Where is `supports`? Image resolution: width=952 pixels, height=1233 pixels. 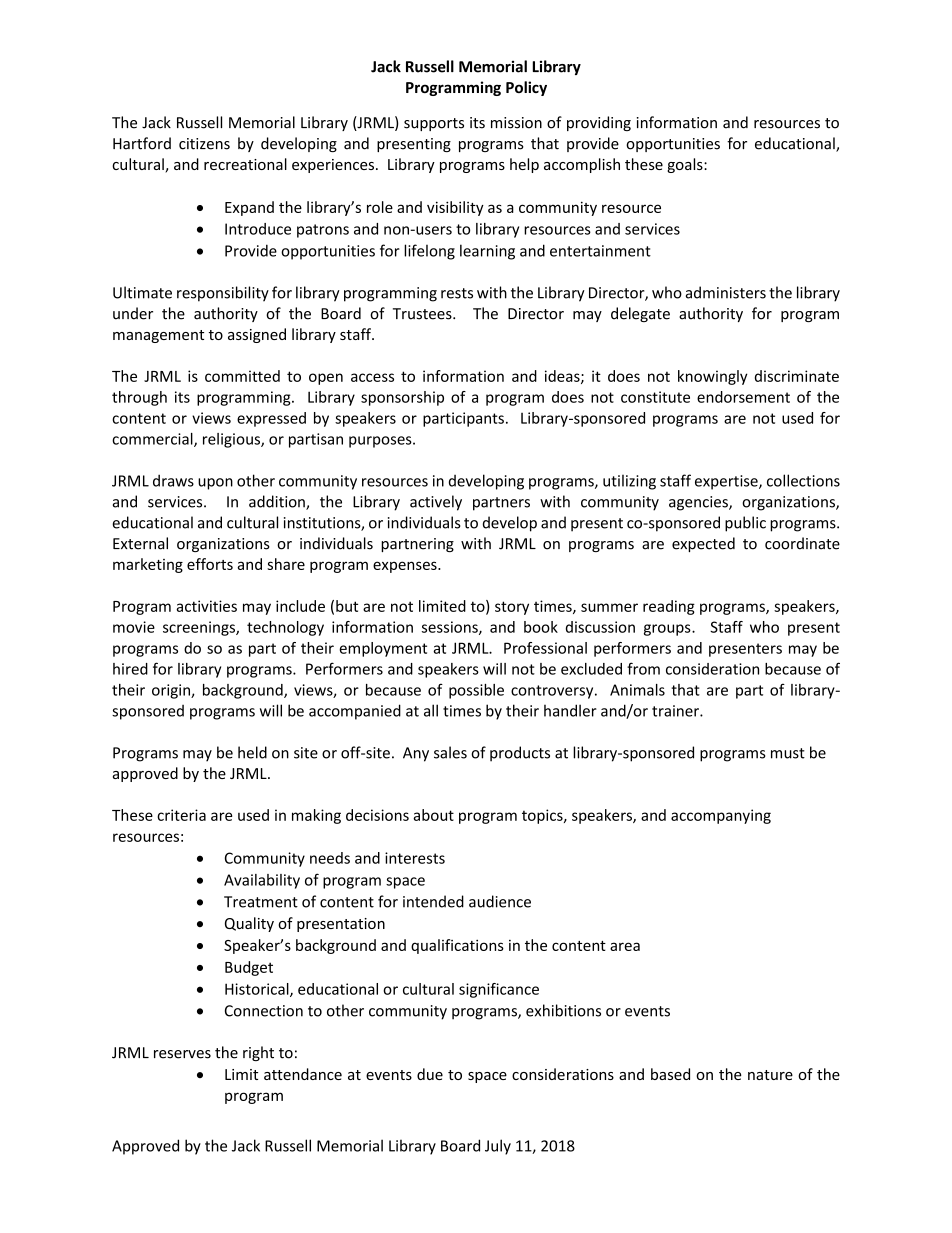
supports is located at coordinates (434, 124).
